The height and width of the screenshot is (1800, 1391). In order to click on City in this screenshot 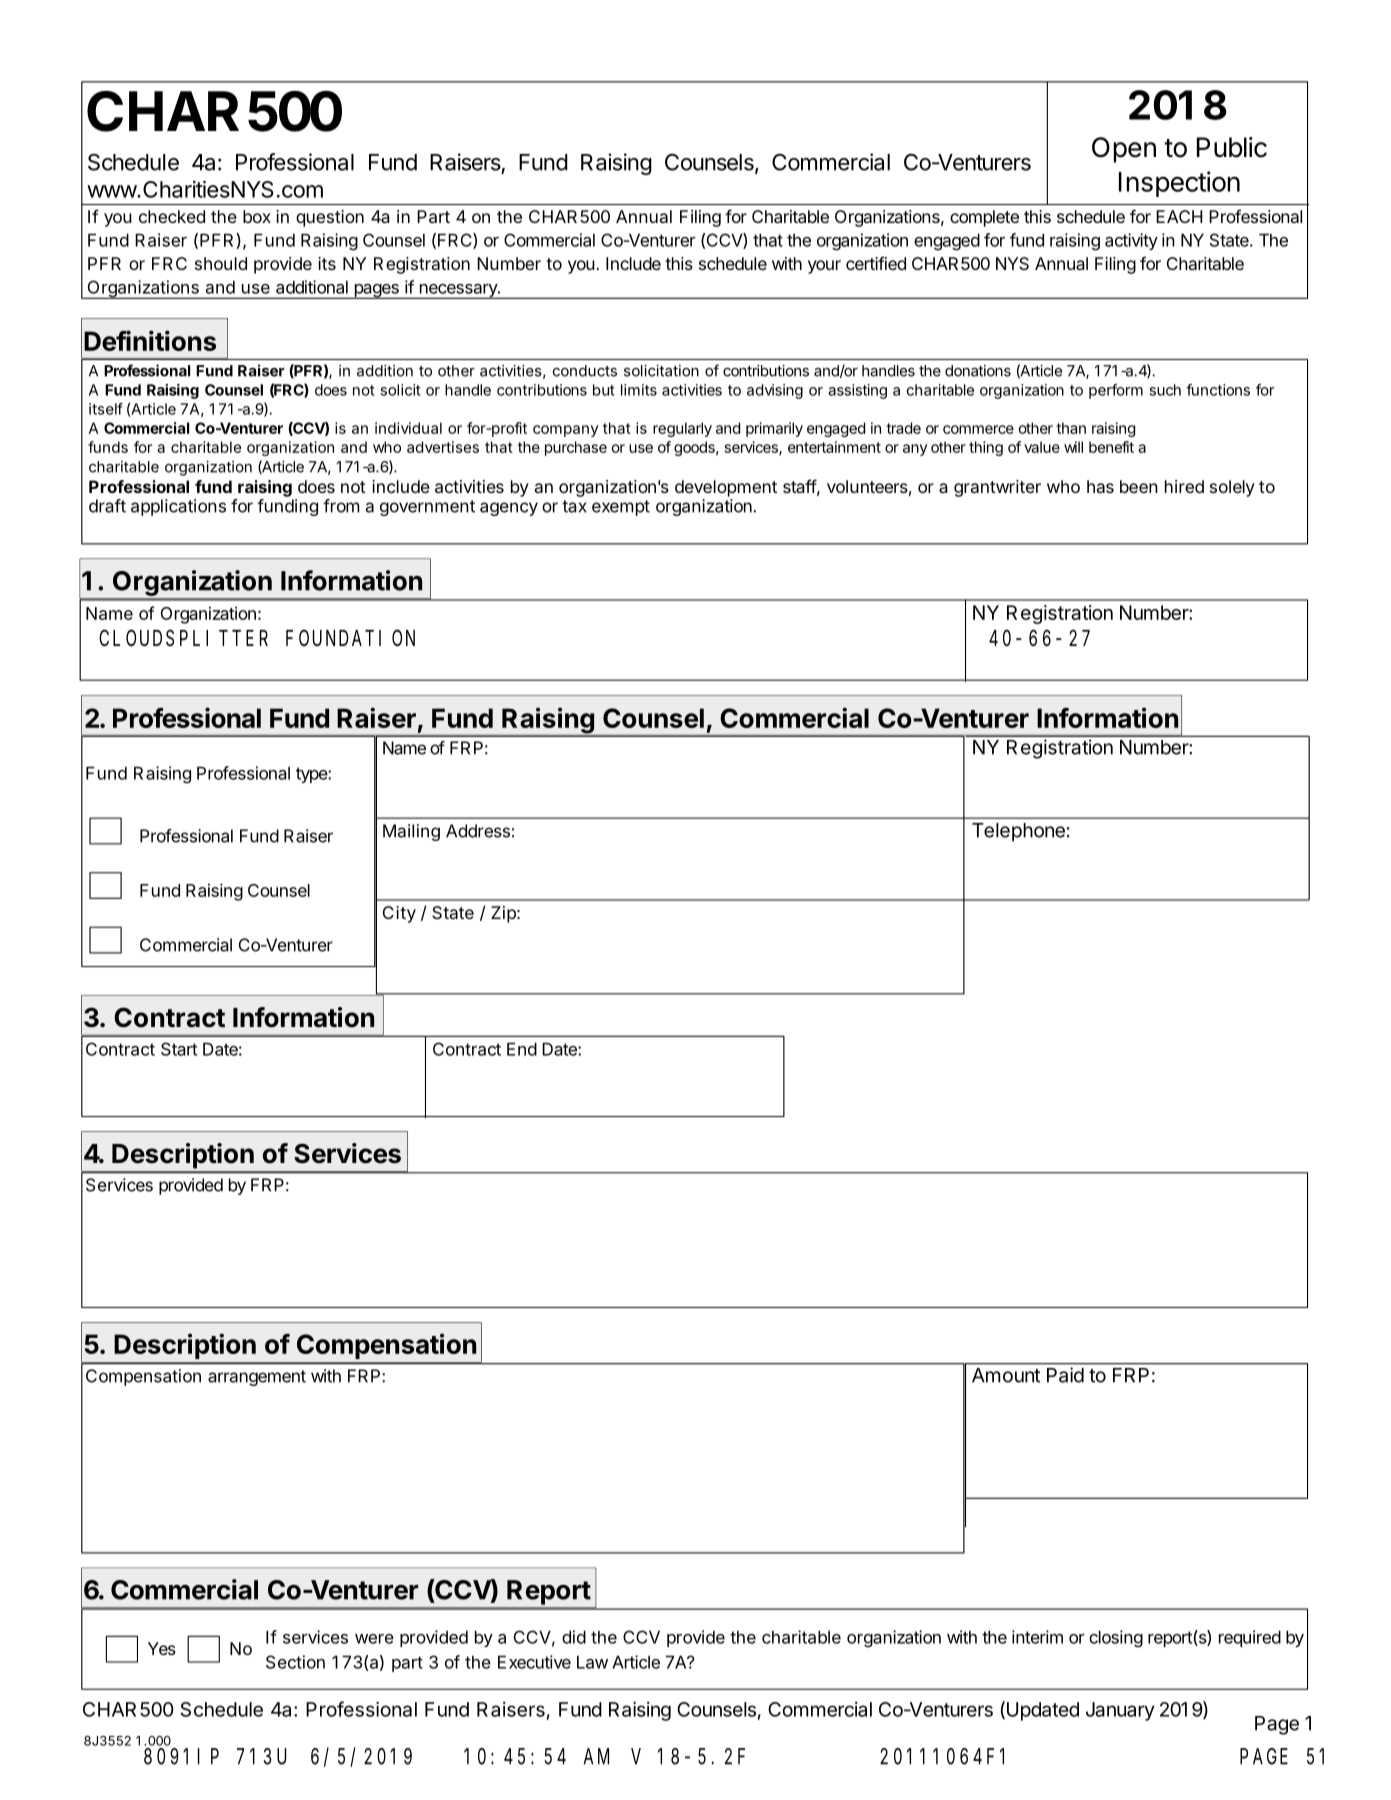, I will do `click(399, 914)`.
